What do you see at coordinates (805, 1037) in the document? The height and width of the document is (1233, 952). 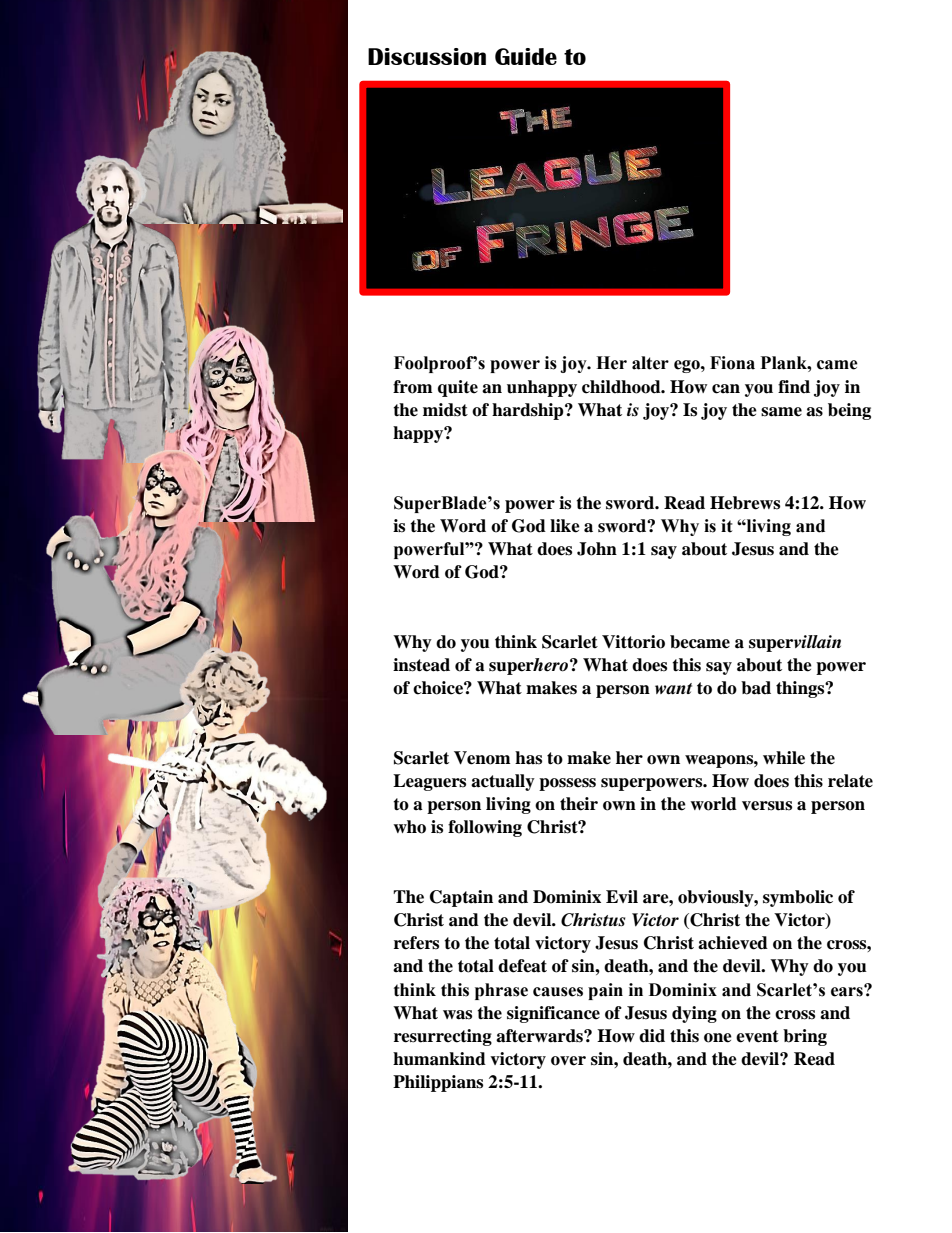 I see `bring` at bounding box center [805, 1037].
